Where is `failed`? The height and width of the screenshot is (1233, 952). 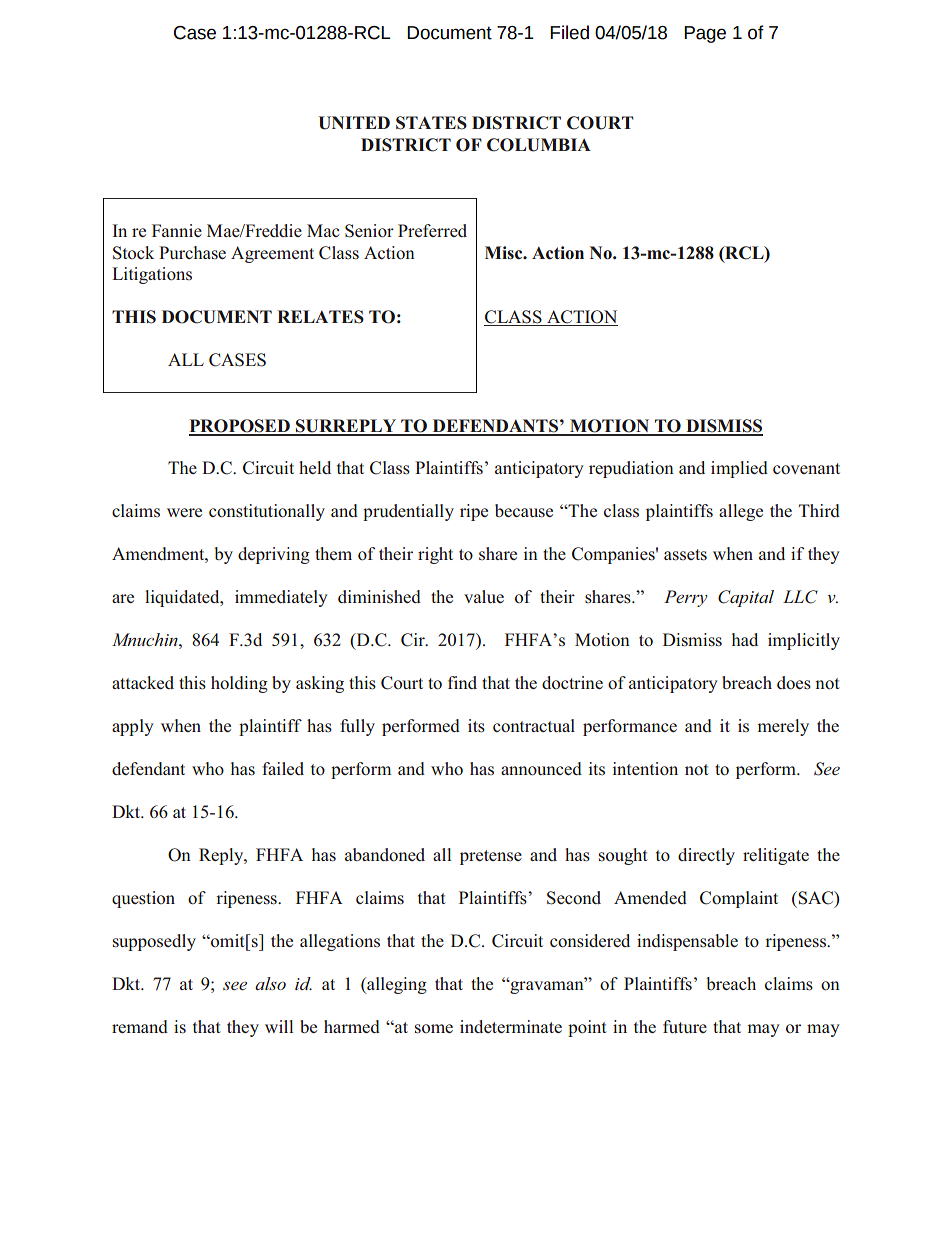
failed is located at coordinates (283, 768).
